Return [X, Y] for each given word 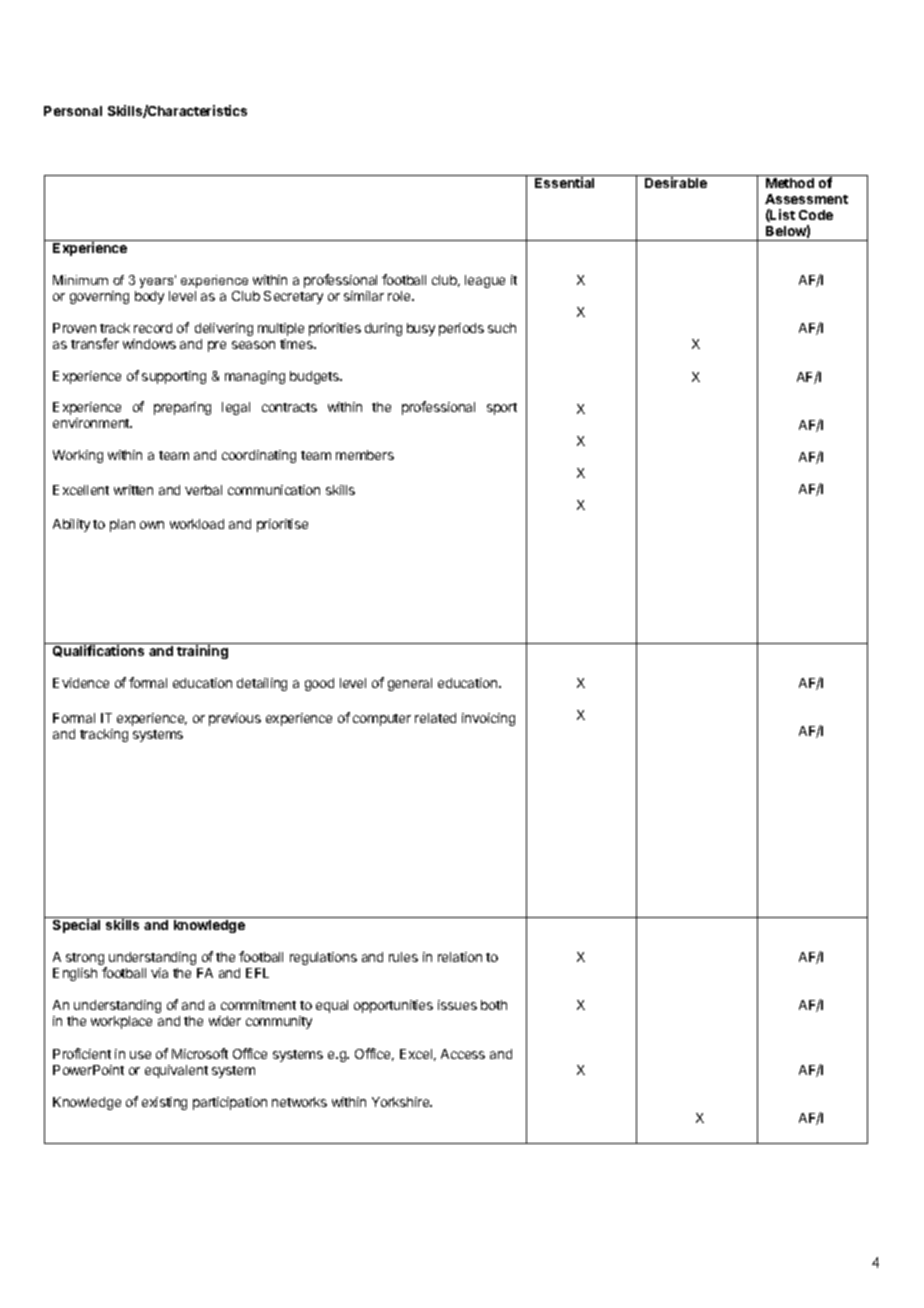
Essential [564, 182]
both [494, 1005]
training [202, 652]
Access [463, 1054]
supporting [174, 377]
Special [76, 926]
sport [502, 409]
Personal [73, 111]
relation [460, 957]
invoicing [488, 719]
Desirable [676, 182]
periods [461, 329]
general [410, 684]
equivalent [176, 1071]
